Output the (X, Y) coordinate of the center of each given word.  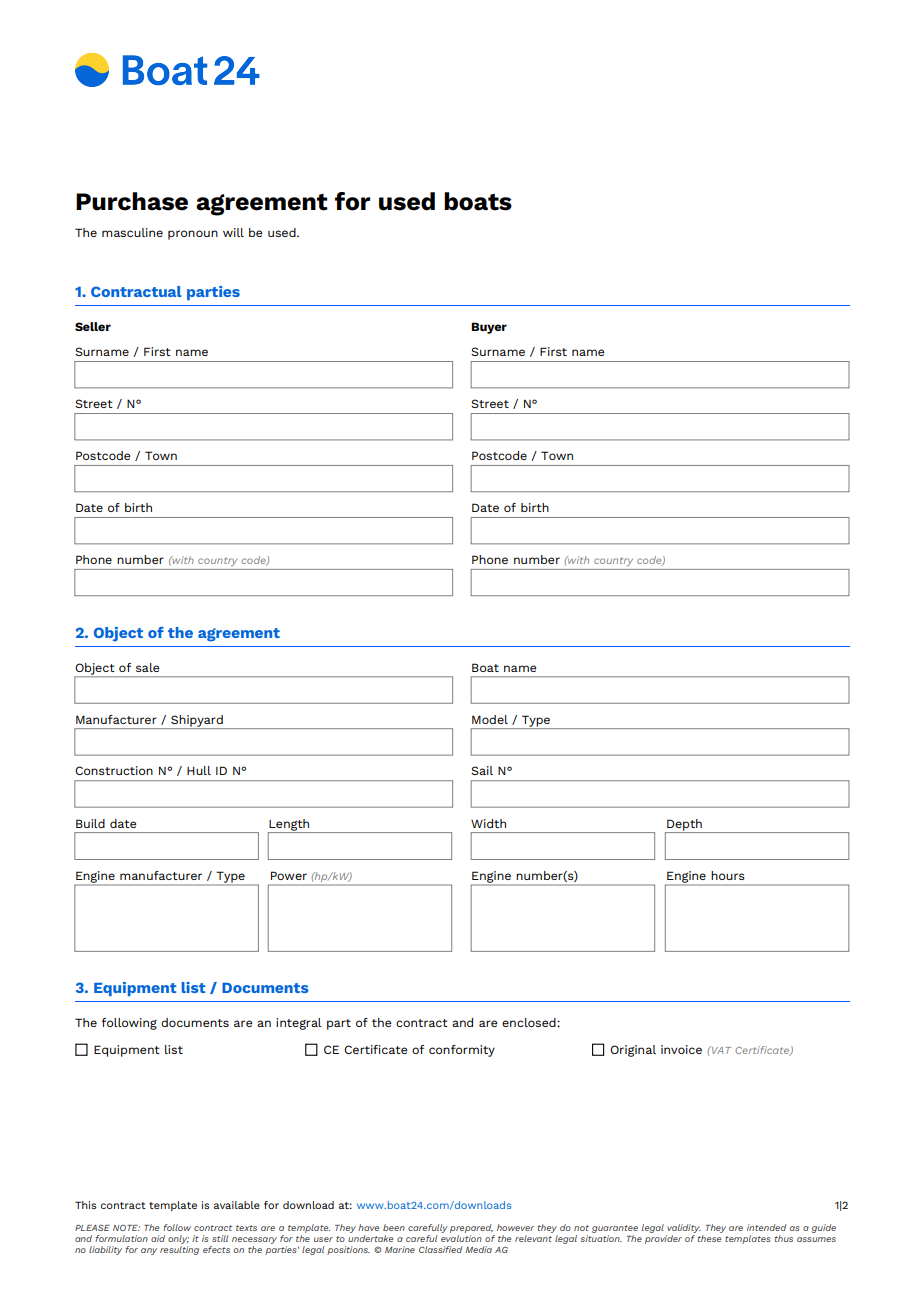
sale (148, 667)
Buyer (489, 328)
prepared (472, 1230)
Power (289, 875)
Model (490, 719)
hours (728, 875)
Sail (482, 770)
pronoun (193, 235)
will (233, 232)
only (178, 1241)
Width (488, 823)
